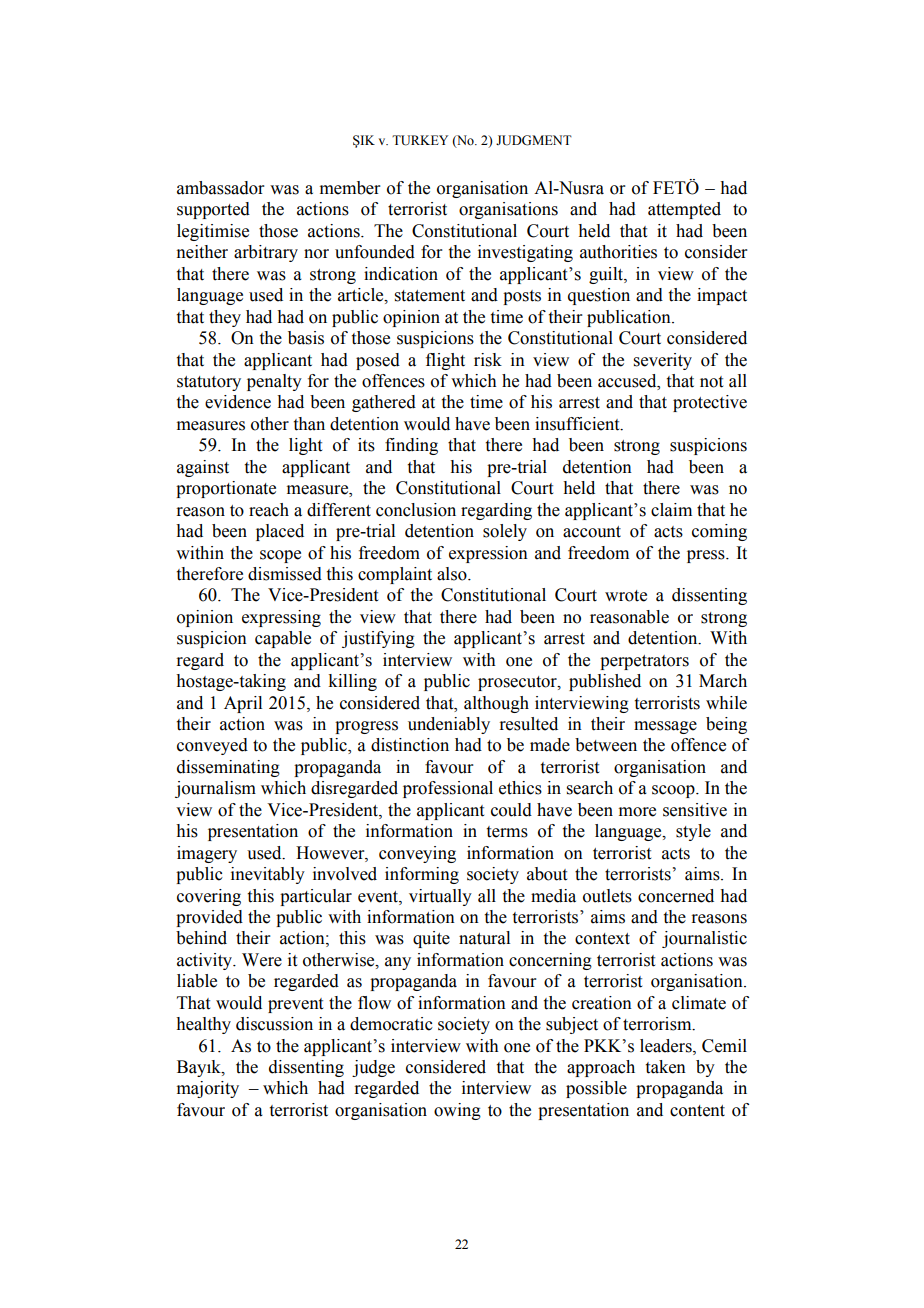 This page has height=1308, width=924. What do you see at coordinates (283, 639) in the page?
I see `capable` at bounding box center [283, 639].
